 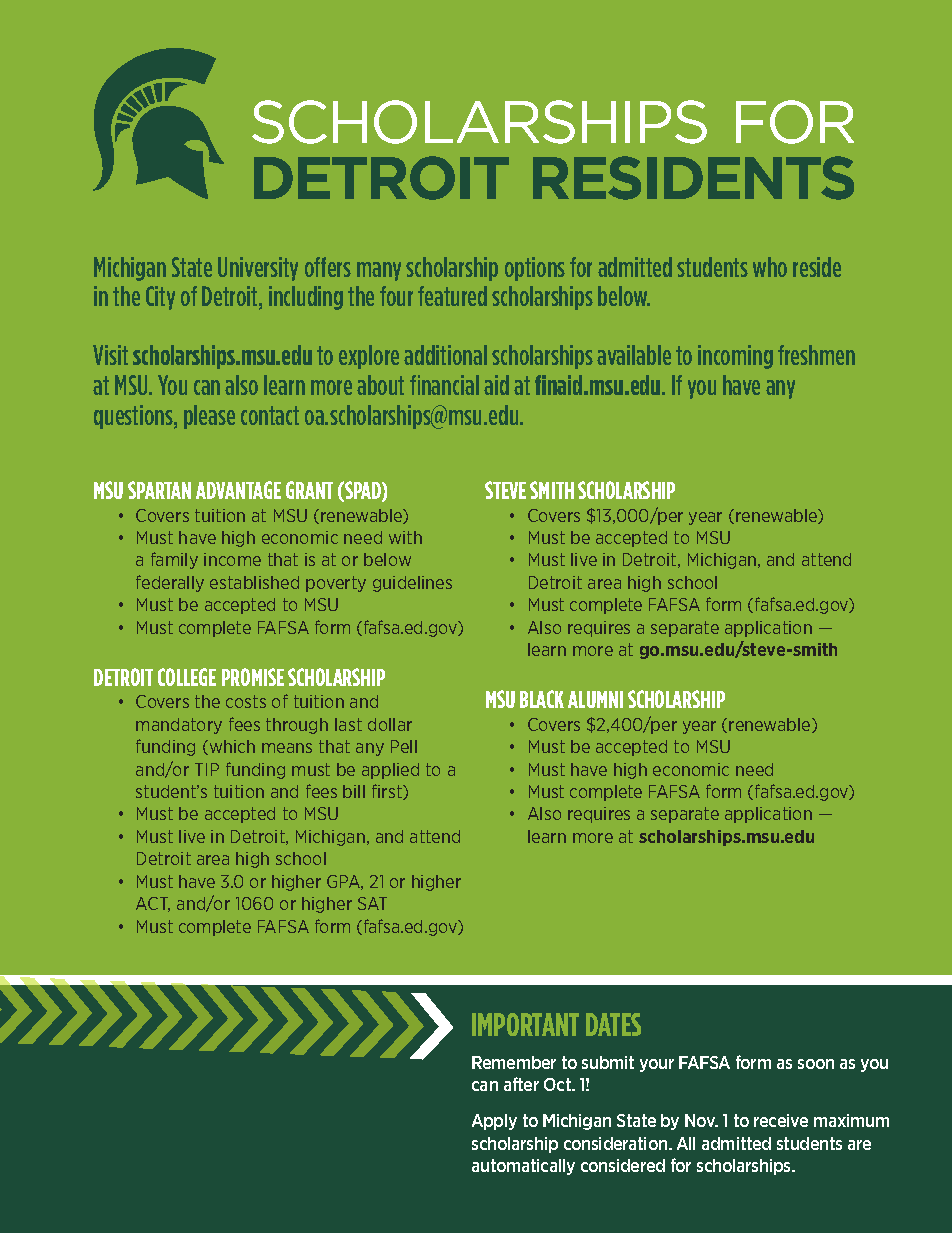 What do you see at coordinates (160, 298) in the image?
I see `City` at bounding box center [160, 298].
